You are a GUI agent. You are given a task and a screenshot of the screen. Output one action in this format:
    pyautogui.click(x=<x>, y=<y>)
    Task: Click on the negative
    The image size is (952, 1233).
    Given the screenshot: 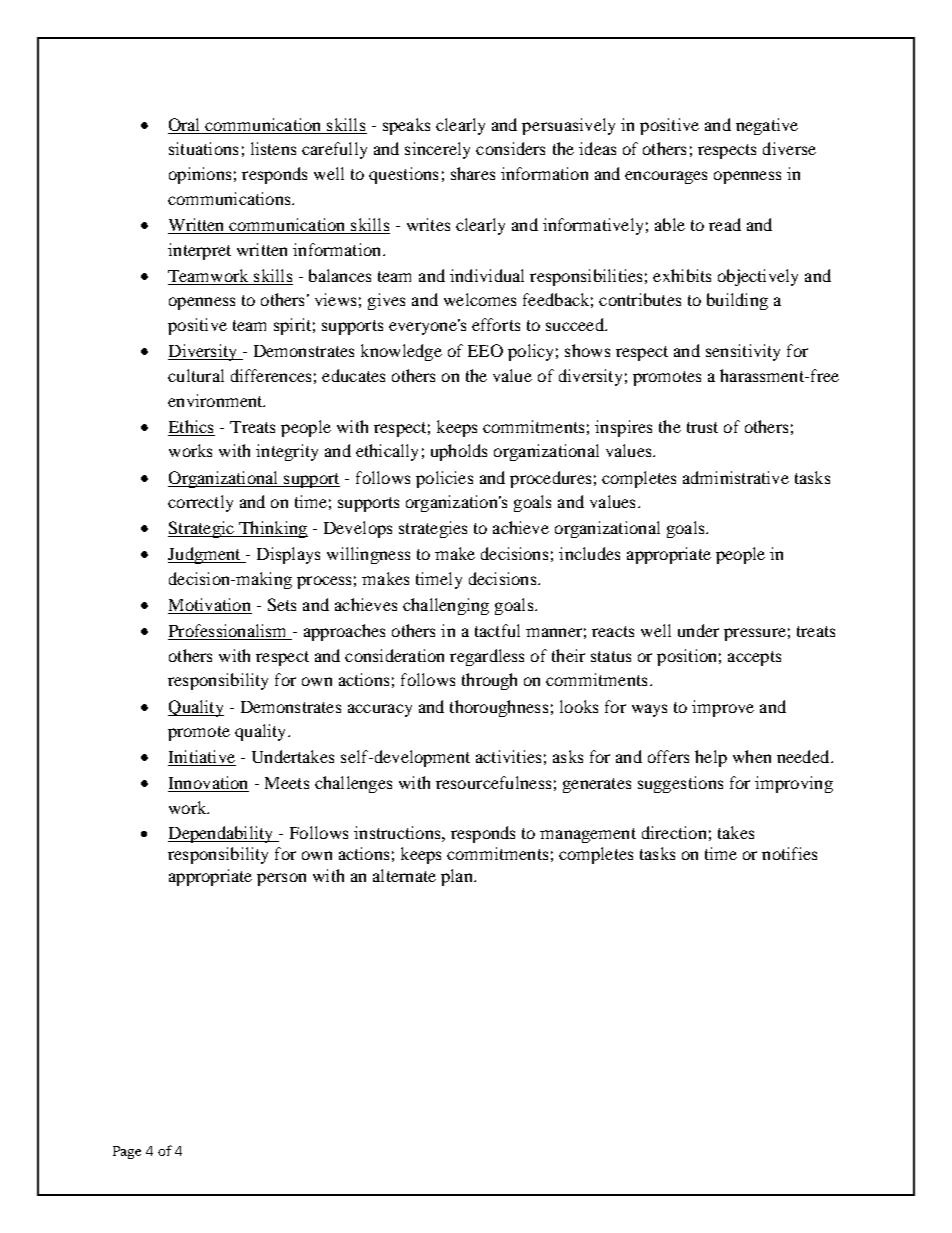 What is the action you would take?
    pyautogui.click(x=767, y=126)
